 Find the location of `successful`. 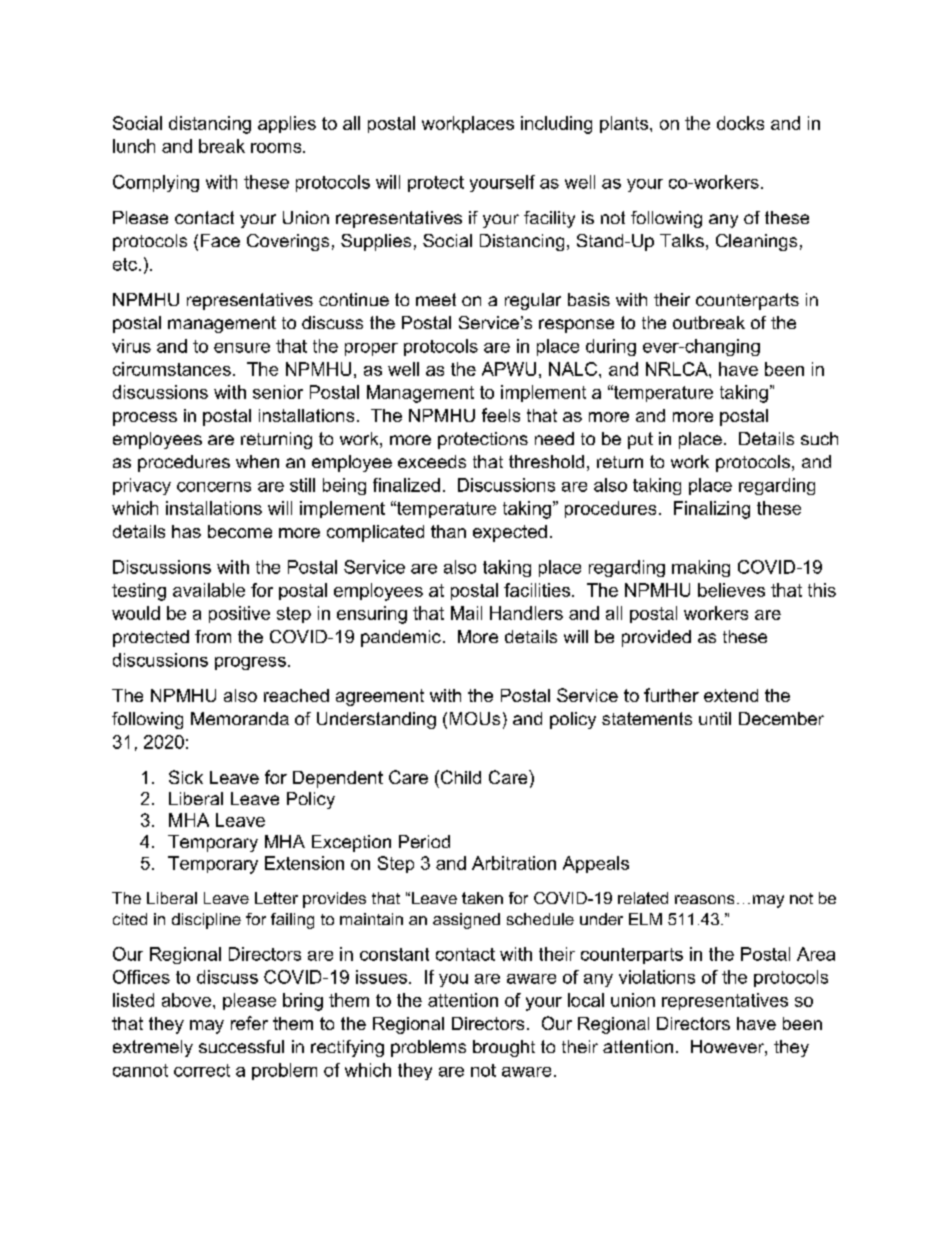

successful is located at coordinates (241, 1046).
